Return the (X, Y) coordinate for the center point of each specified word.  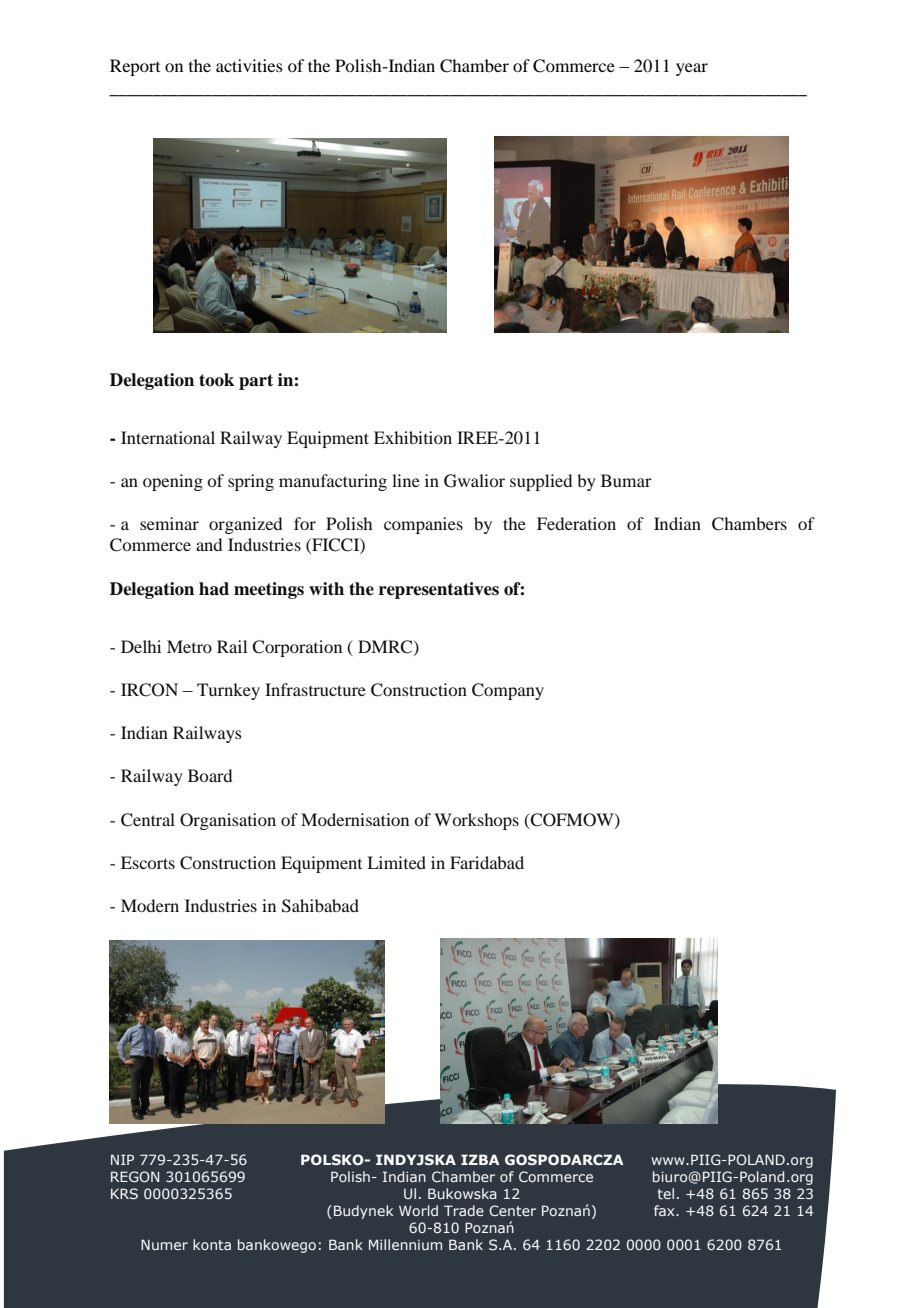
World (418, 1210)
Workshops (476, 821)
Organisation (228, 821)
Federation (576, 523)
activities (249, 65)
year (692, 69)
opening (173, 482)
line (406, 480)
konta (212, 1244)
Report (135, 67)
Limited (396, 862)
